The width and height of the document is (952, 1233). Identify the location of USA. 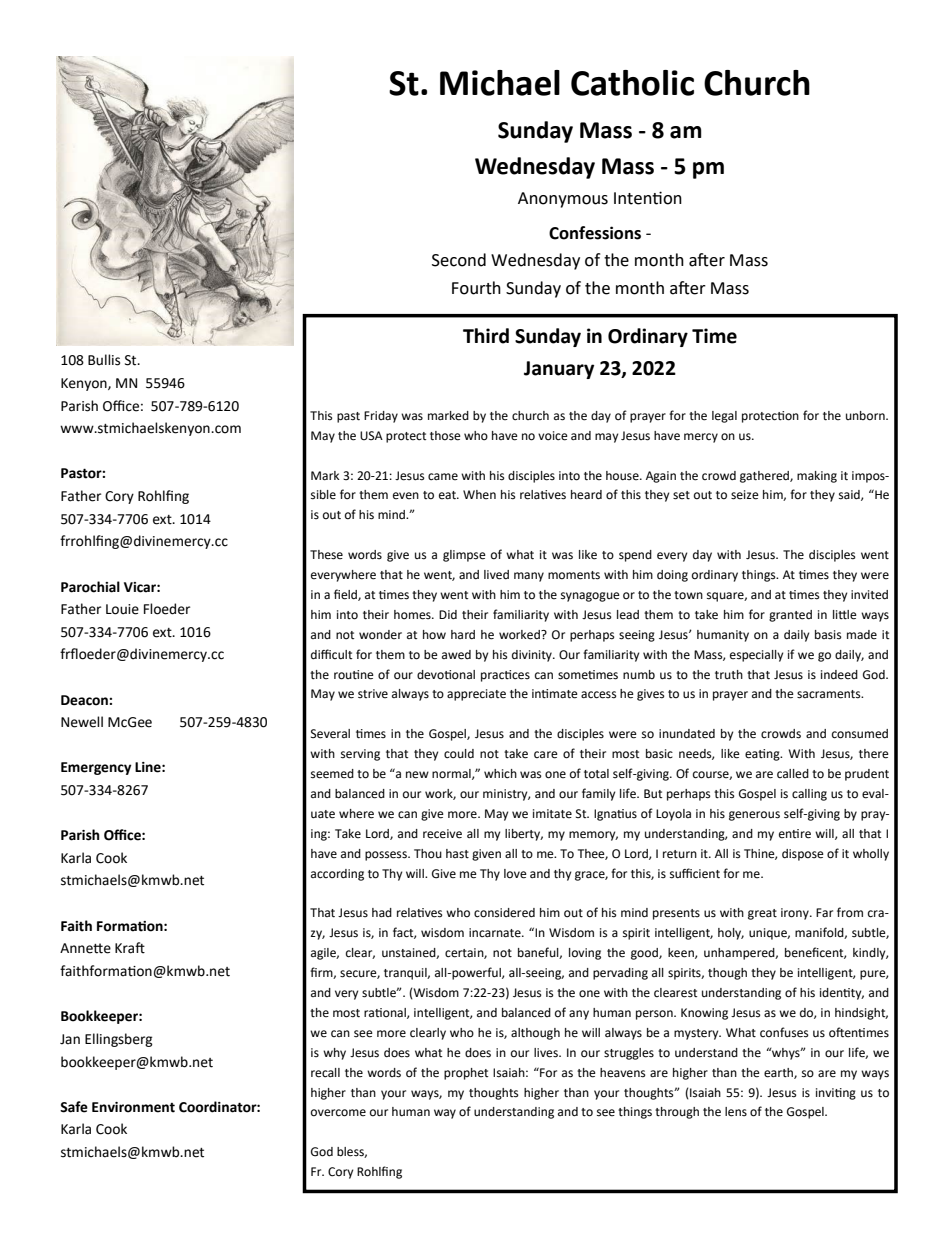
(371, 435).
